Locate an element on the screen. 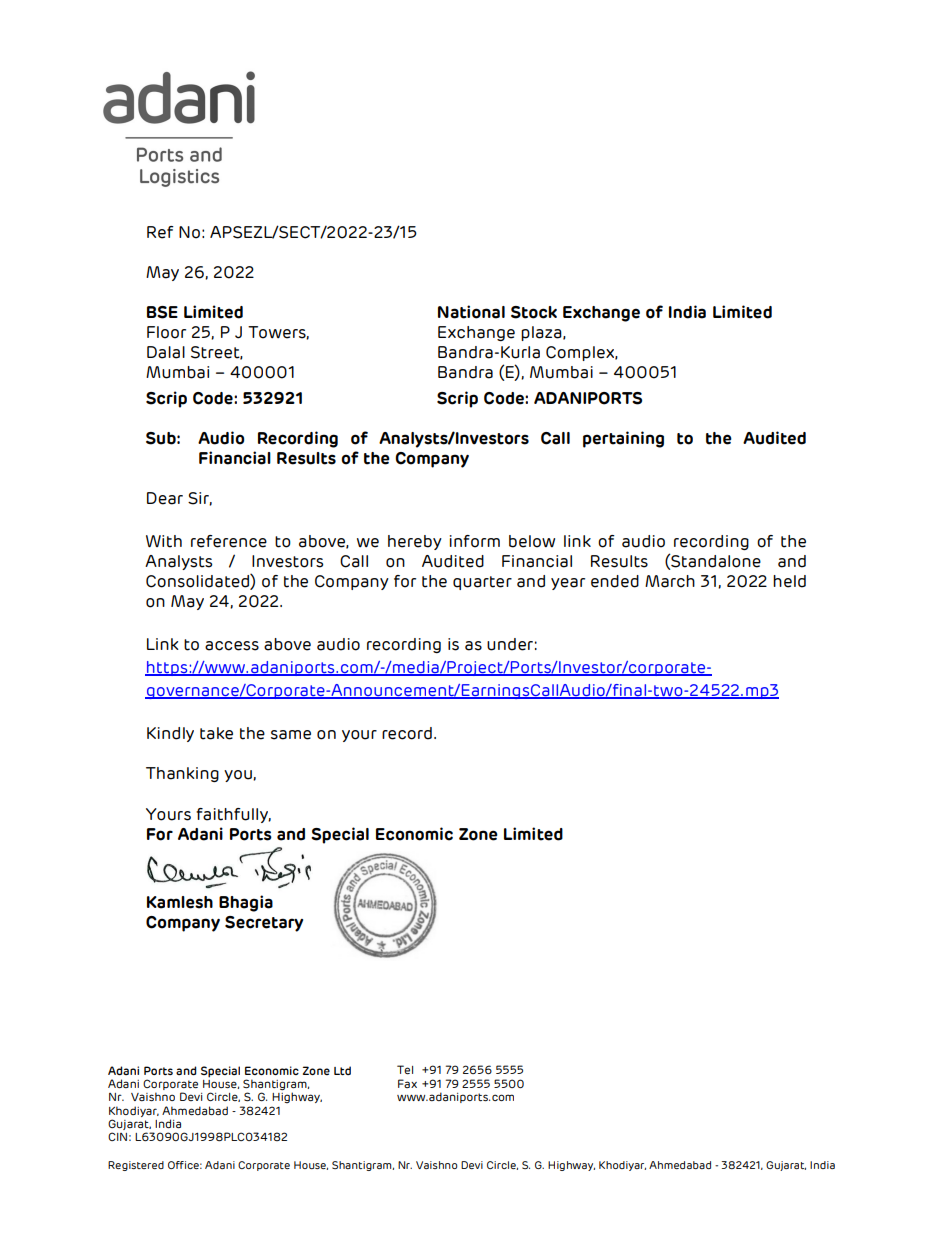 The height and width of the screenshot is (1233, 952). Floor is located at coordinates (166, 332).
